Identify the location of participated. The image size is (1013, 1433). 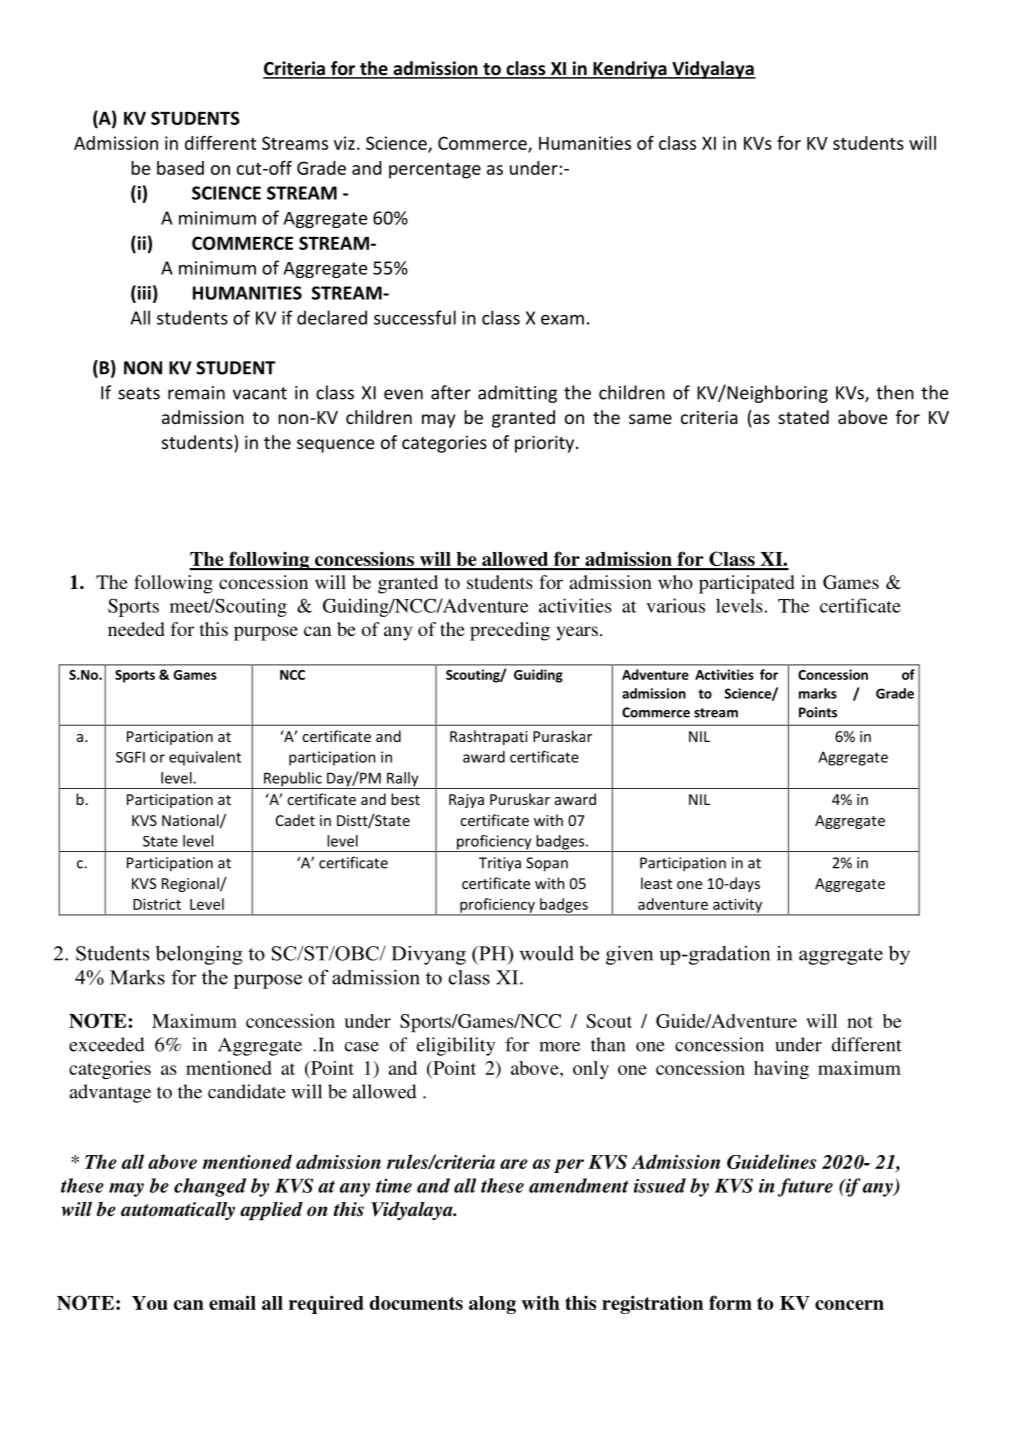
(747, 584).
